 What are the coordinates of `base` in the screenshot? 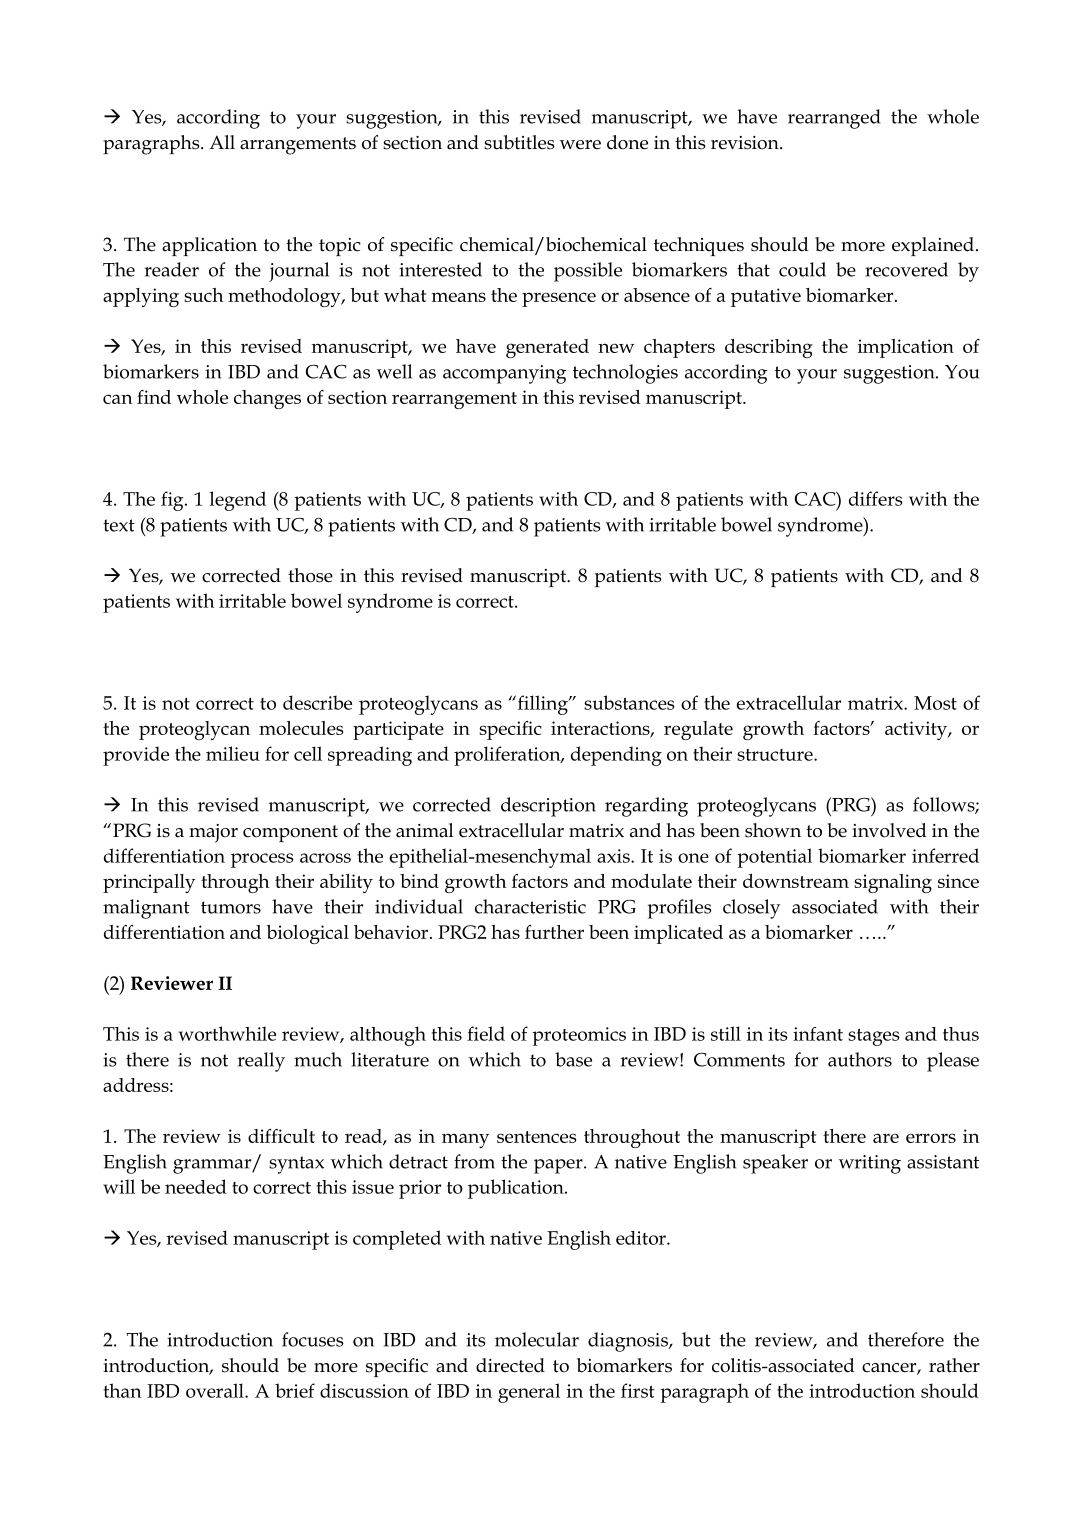 It's located at (573, 1059).
